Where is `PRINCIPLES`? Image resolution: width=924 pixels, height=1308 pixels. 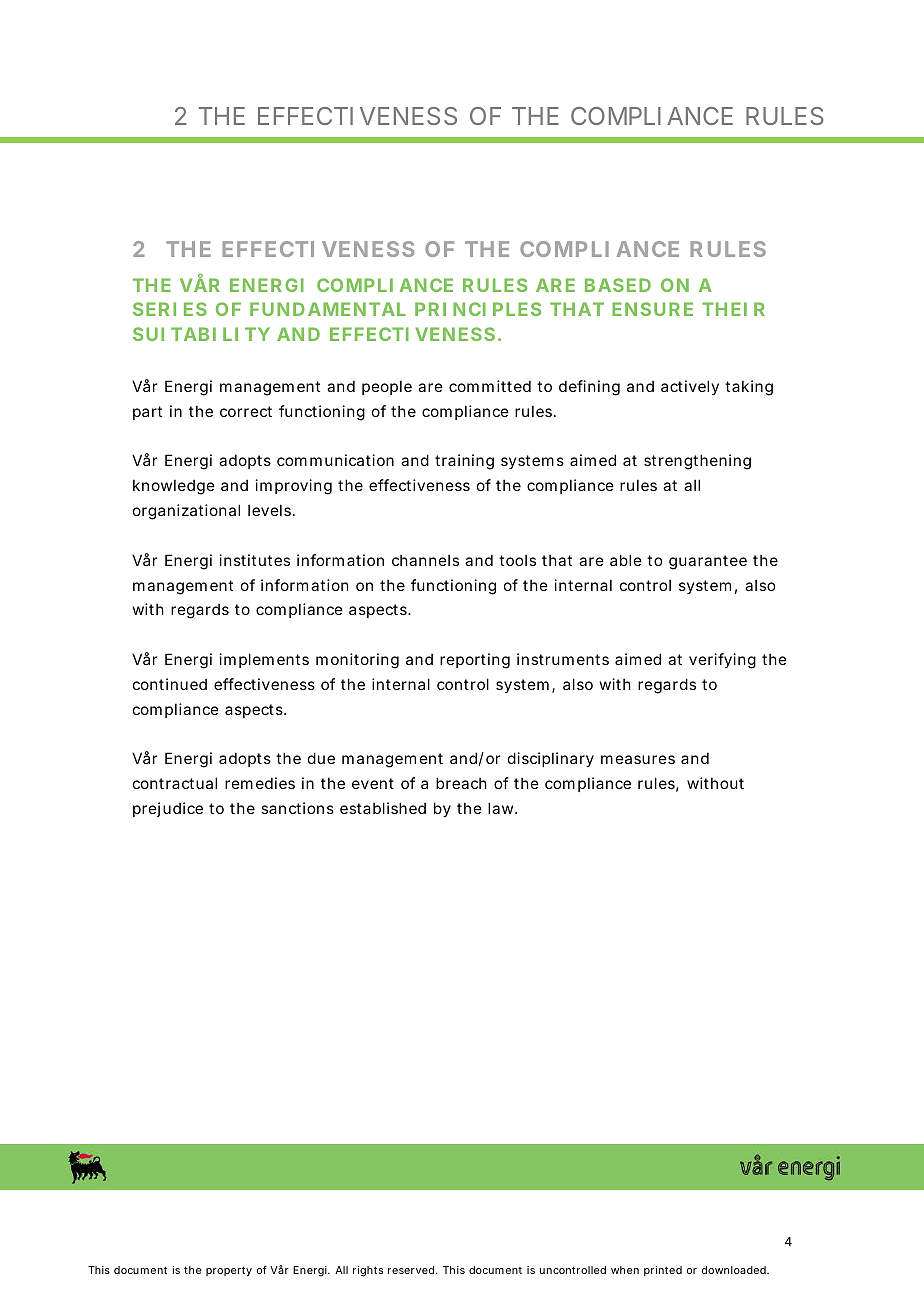
PRINCIPLES is located at coordinates (478, 309).
